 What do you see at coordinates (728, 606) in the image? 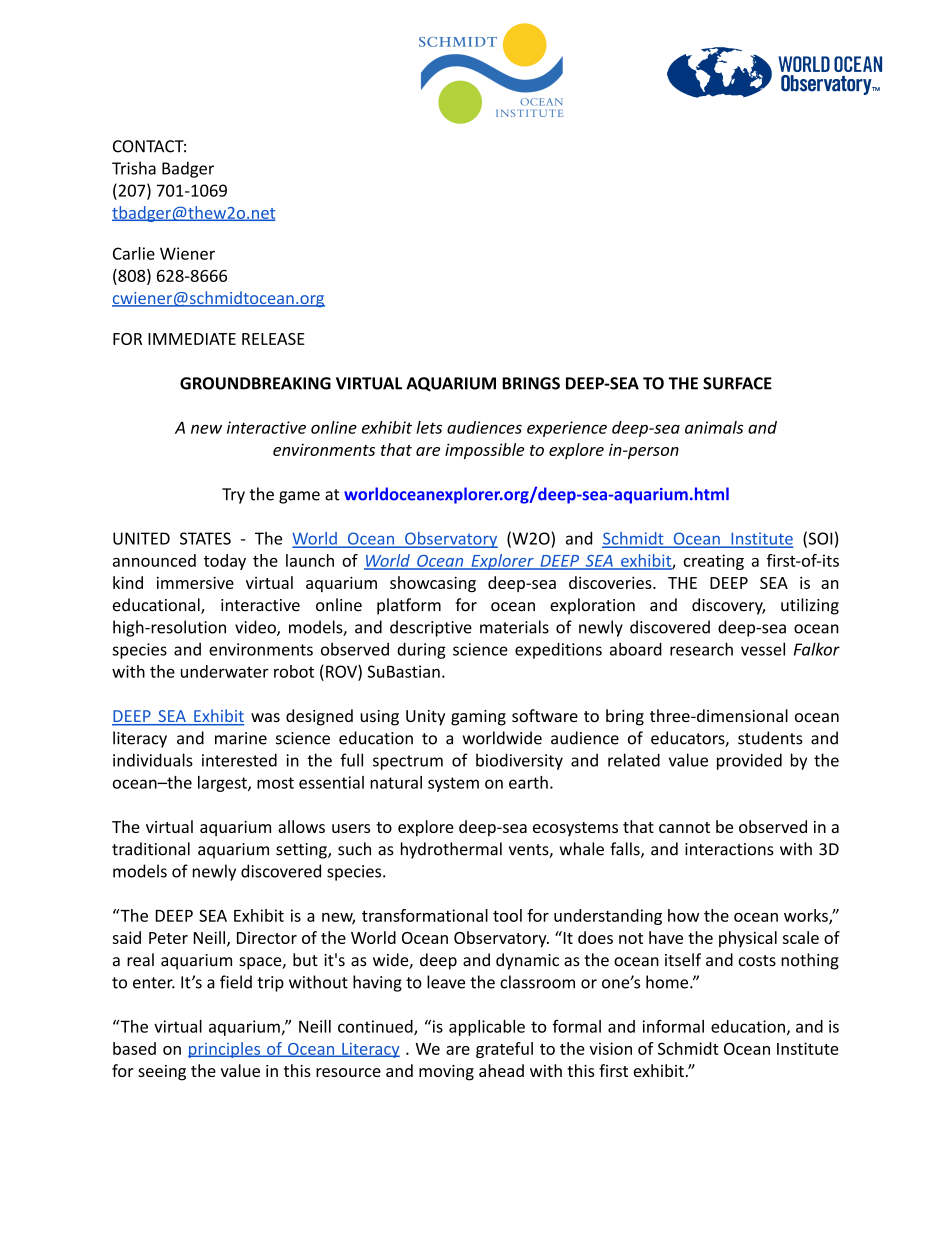
I see `discovery` at bounding box center [728, 606].
